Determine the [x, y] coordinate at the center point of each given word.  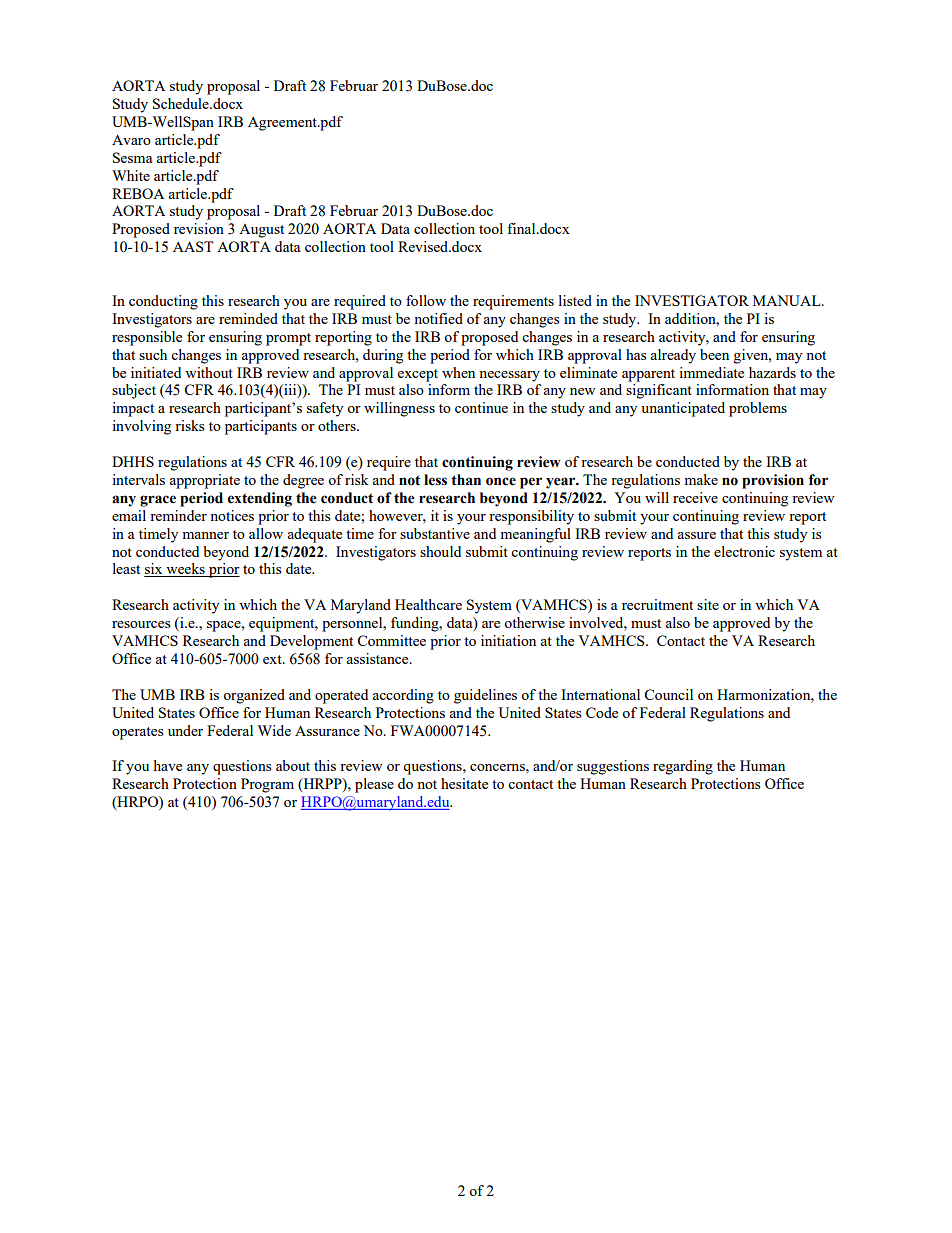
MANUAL [788, 300]
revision [199, 228]
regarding [683, 767]
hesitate [464, 783]
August [261, 231]
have [168, 765]
